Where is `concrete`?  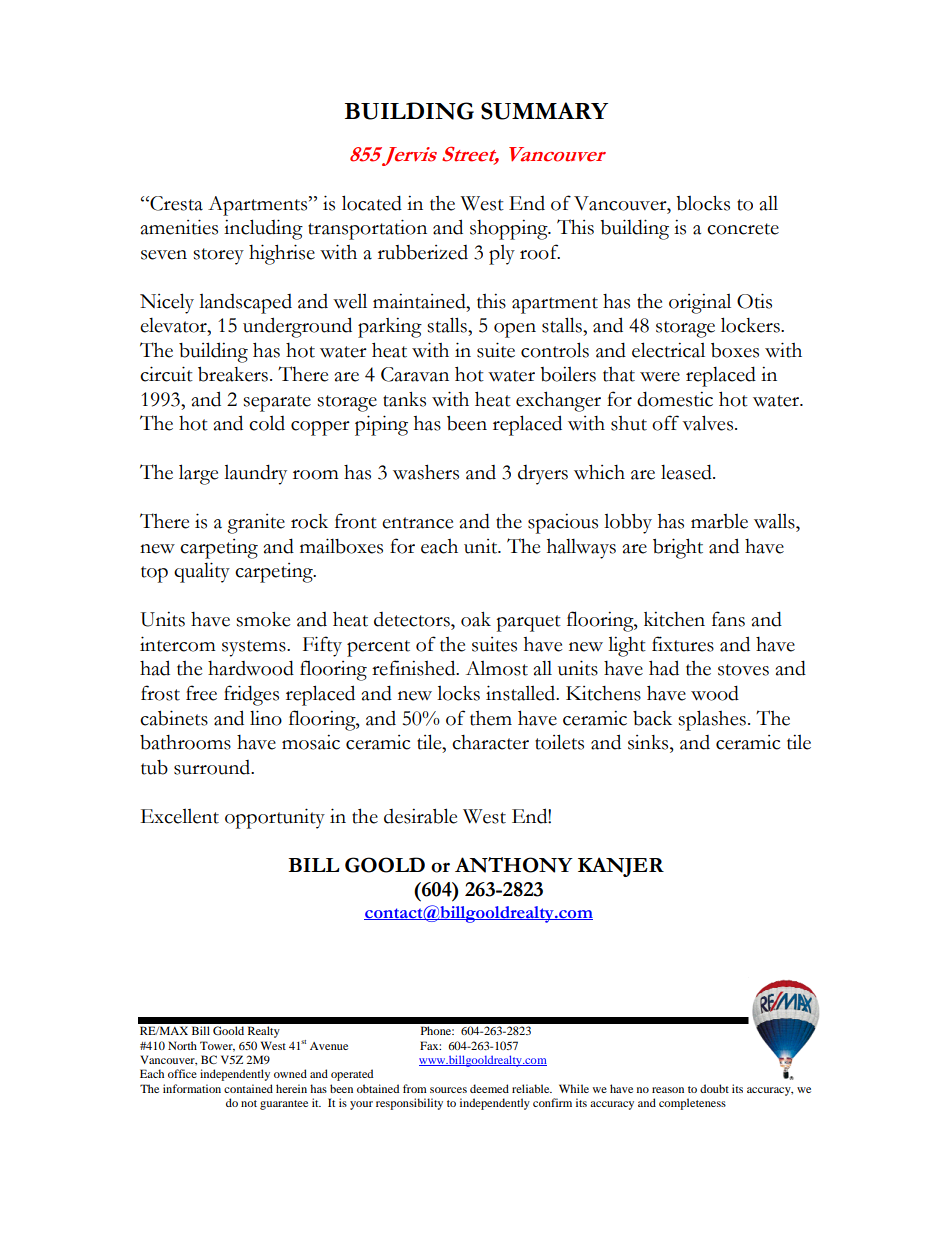 concrete is located at coordinates (743, 229).
